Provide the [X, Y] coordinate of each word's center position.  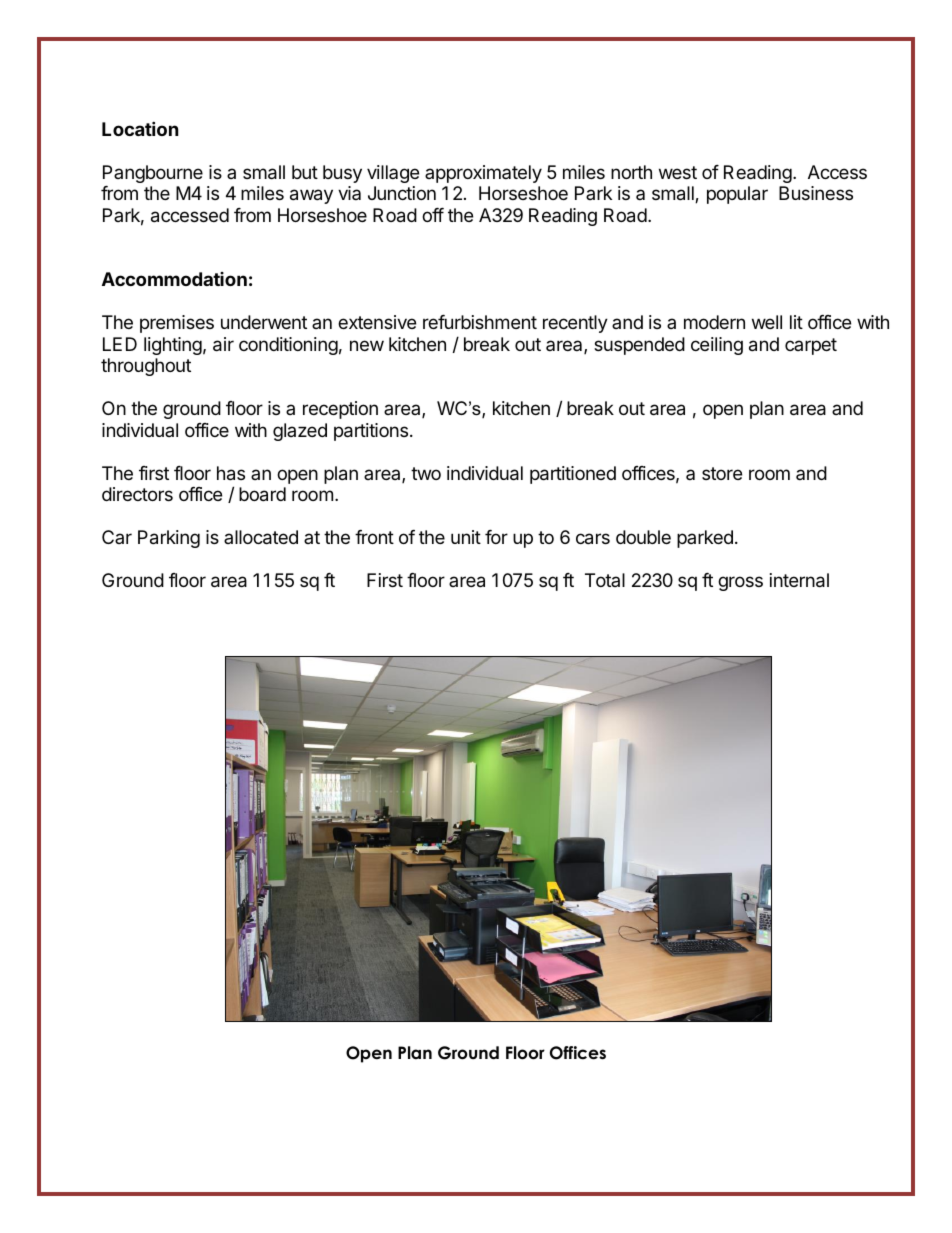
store [722, 473]
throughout [146, 367]
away [311, 196]
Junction [402, 193]
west [678, 172]
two [426, 473]
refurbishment [480, 322]
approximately [483, 174]
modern [714, 322]
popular [737, 195]
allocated [261, 537]
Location [140, 128]
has [231, 473]
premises [177, 324]
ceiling [717, 346]
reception [340, 410]
